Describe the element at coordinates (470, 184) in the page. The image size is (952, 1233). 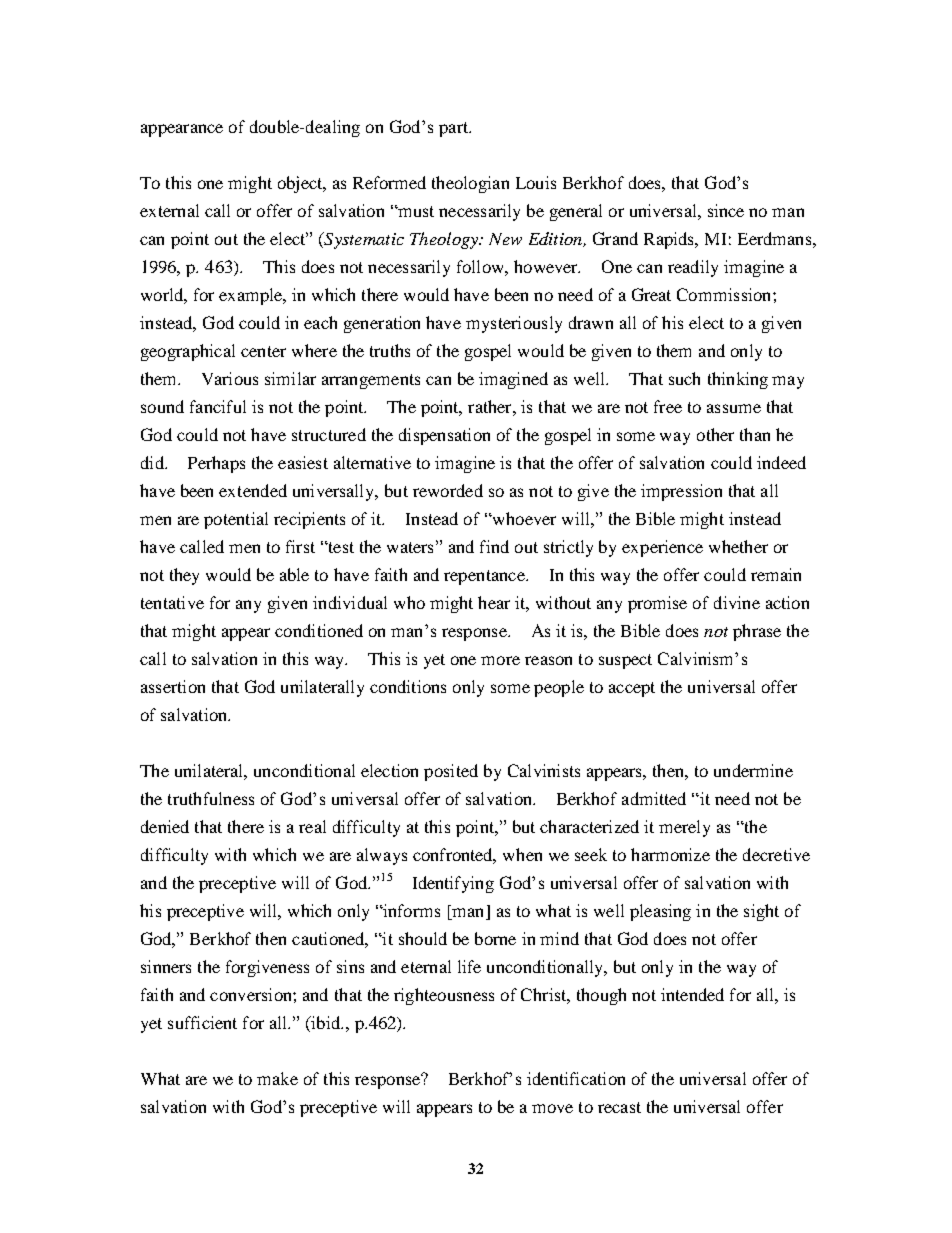
I see `theologian` at that location.
